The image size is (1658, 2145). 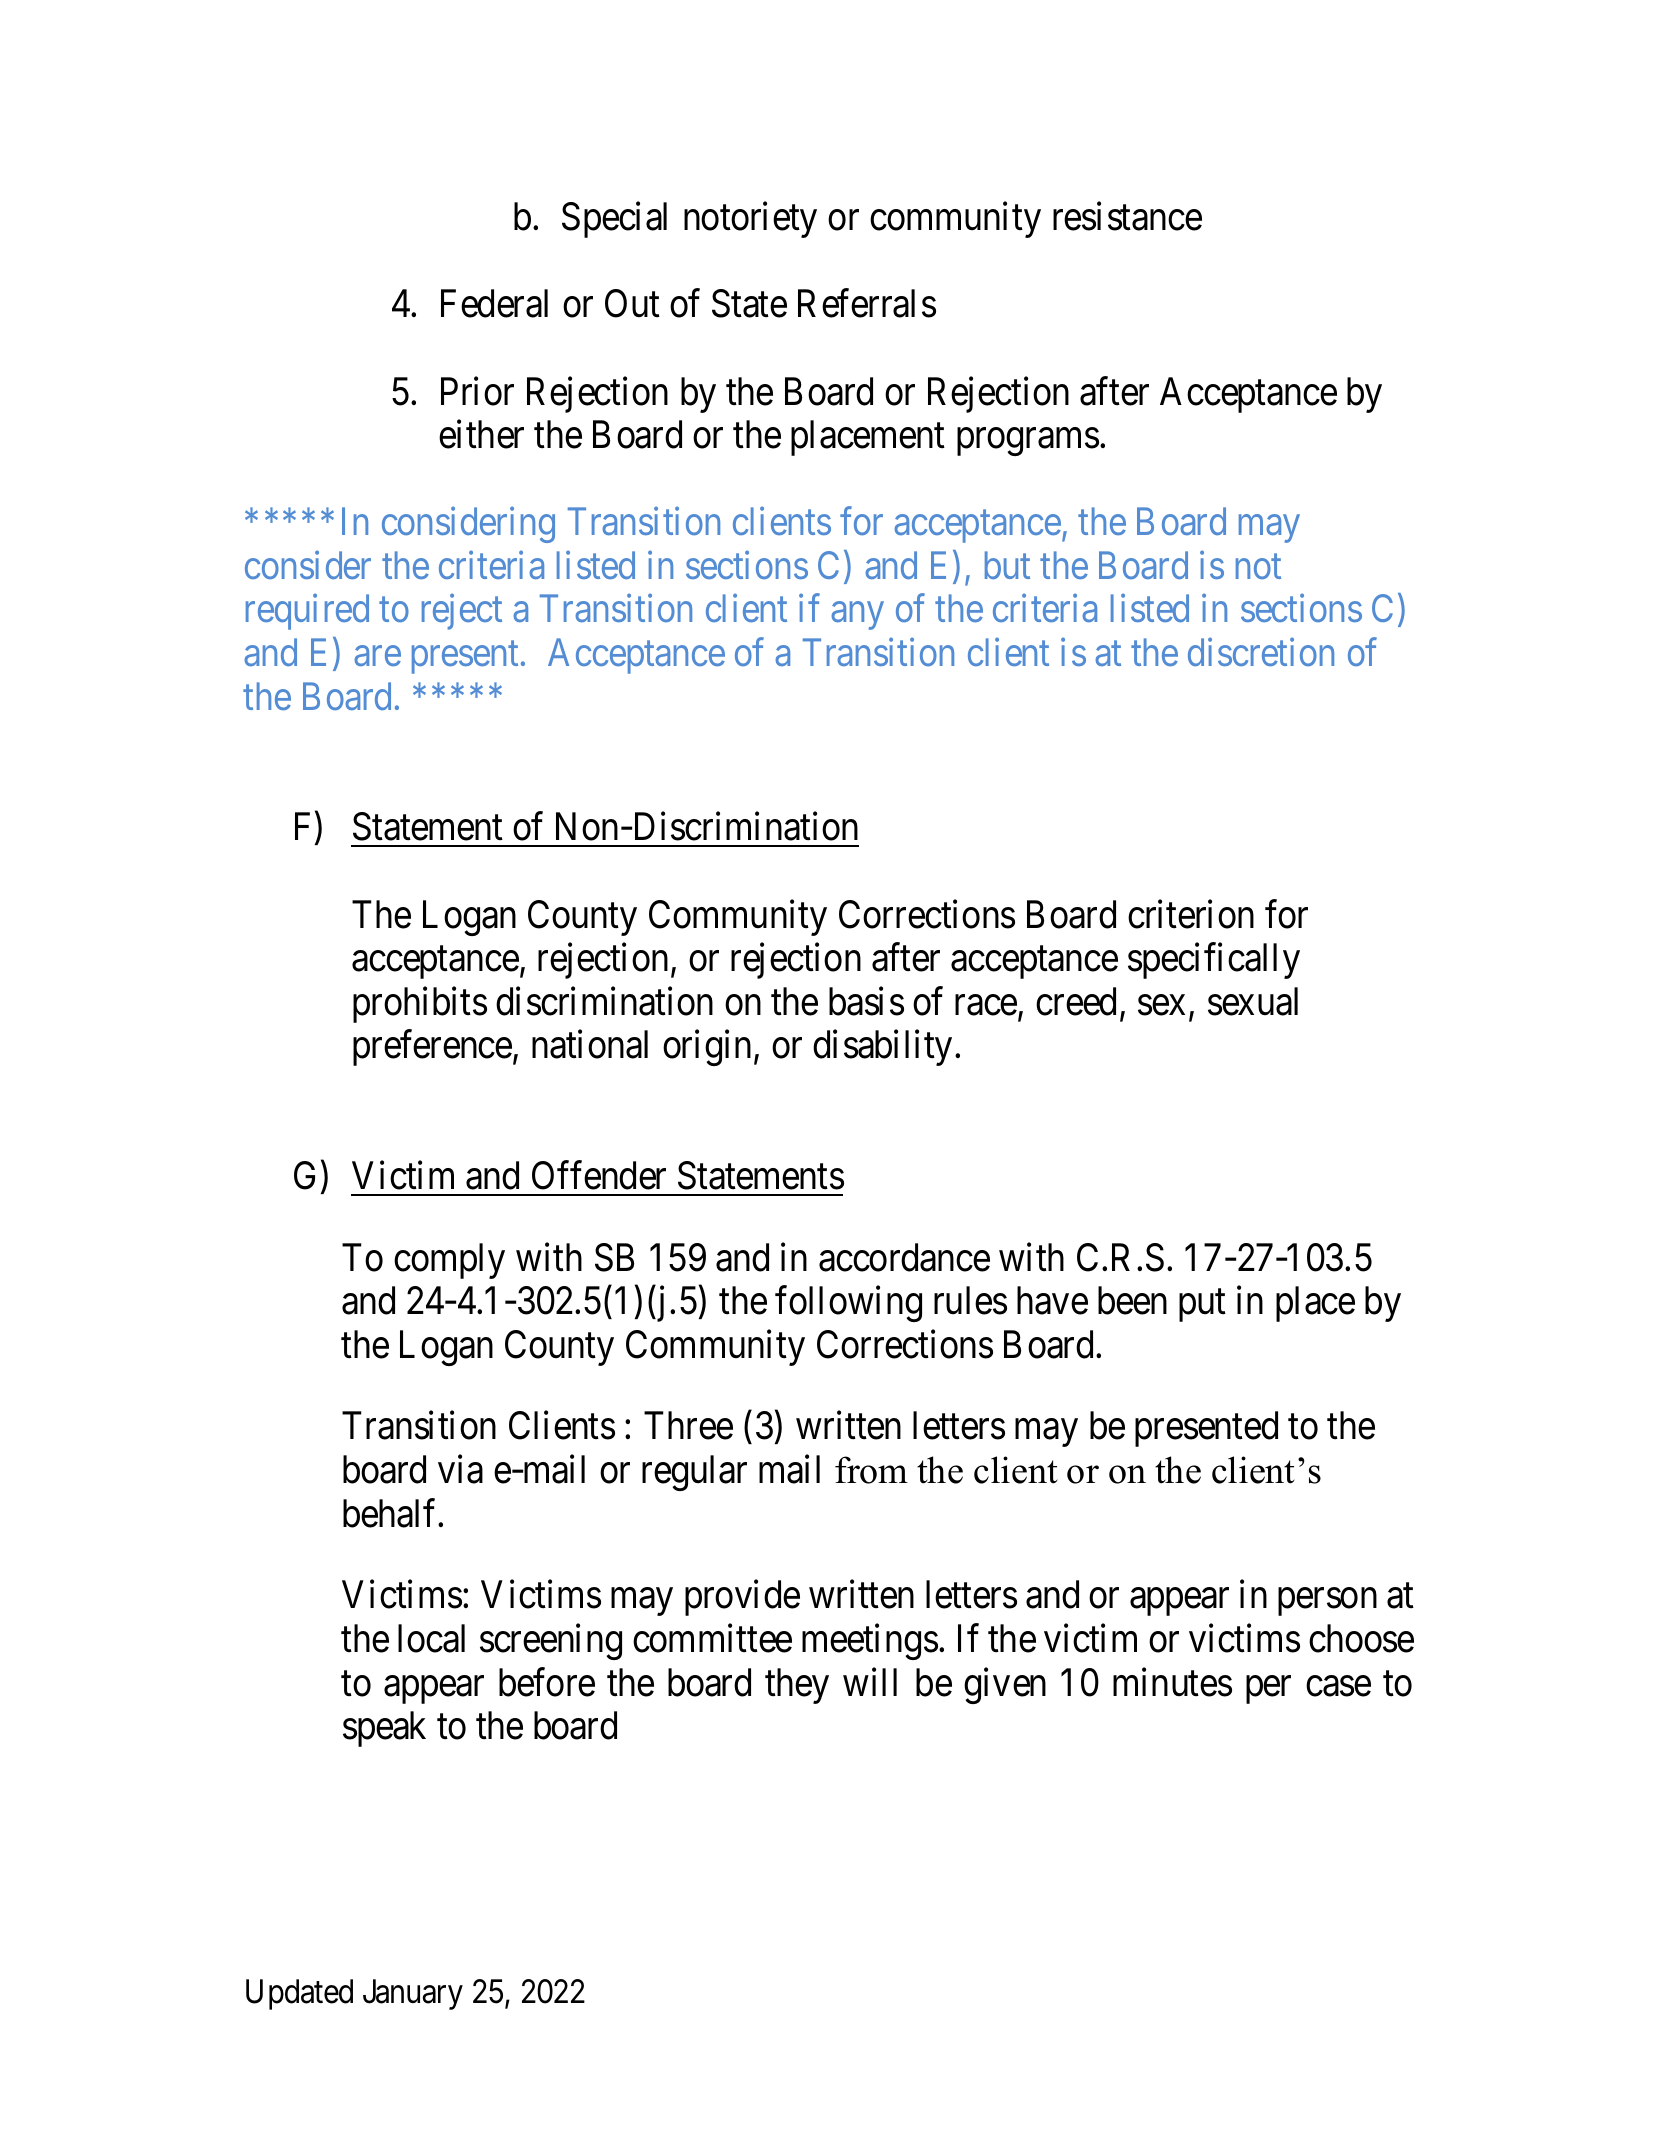 I want to click on January, so click(x=413, y=1994).
